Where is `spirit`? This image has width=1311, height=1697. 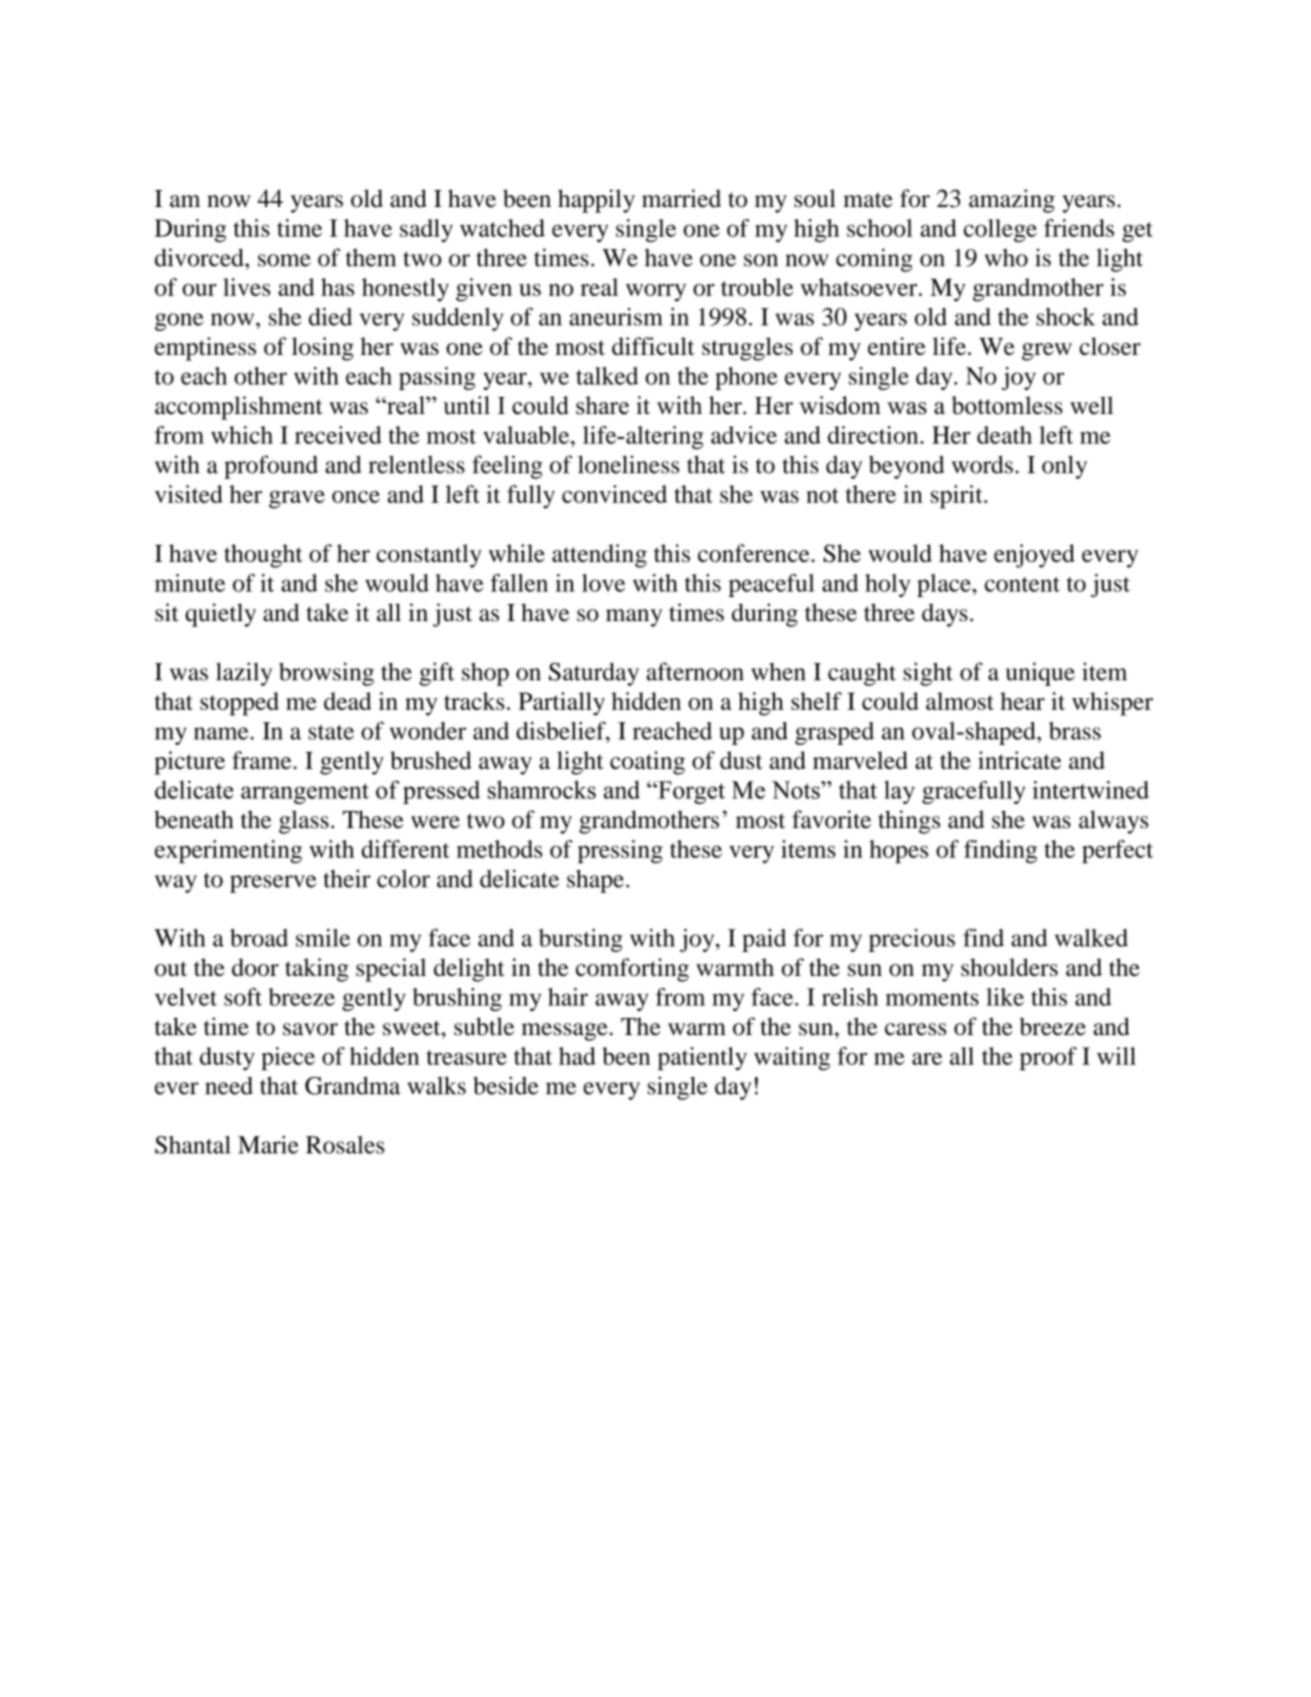
spirit is located at coordinates (958, 497).
